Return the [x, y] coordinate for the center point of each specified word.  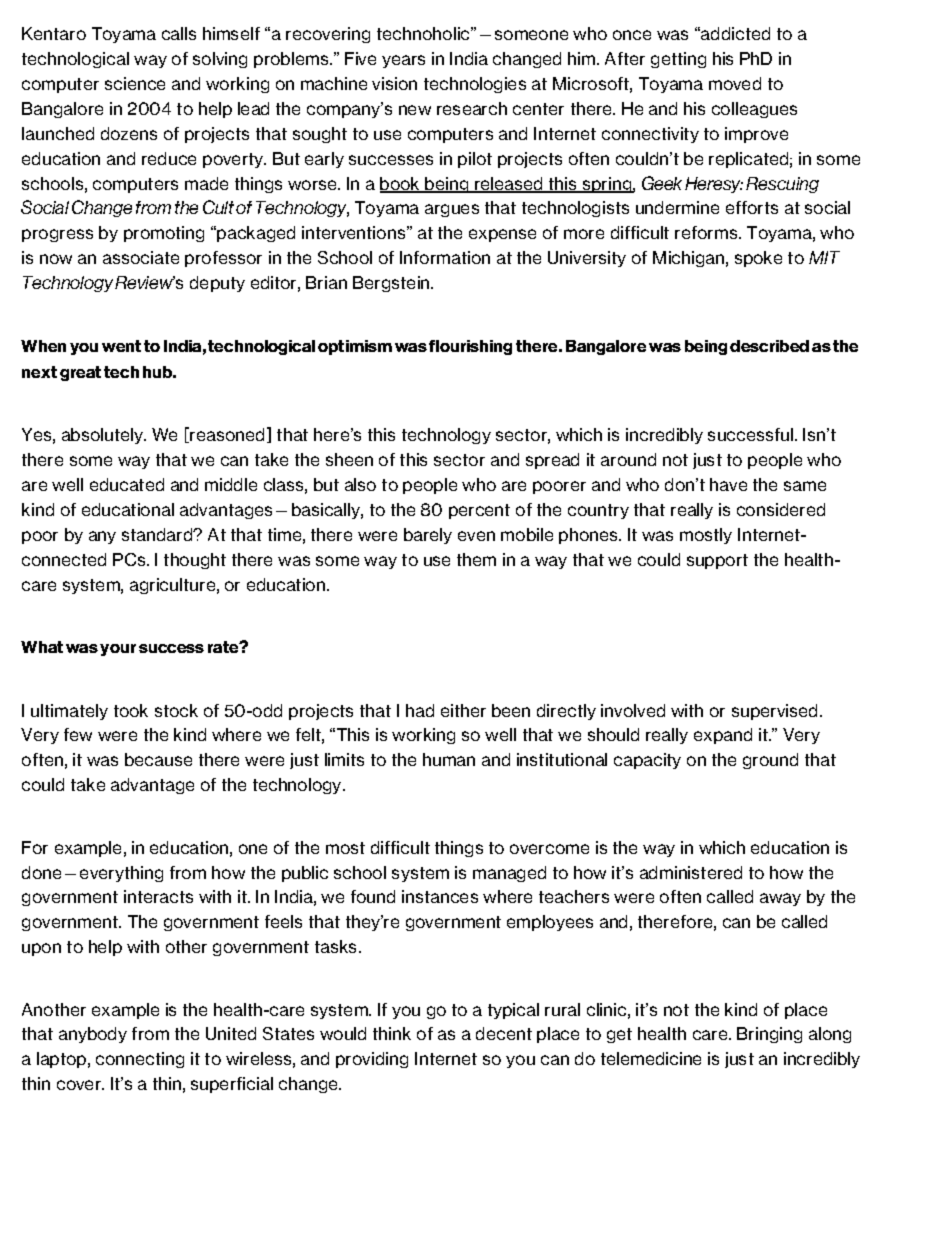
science [135, 83]
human [449, 759]
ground [770, 761]
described [769, 346]
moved [735, 83]
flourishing [470, 347]
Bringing [769, 1035]
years [403, 61]
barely [428, 536]
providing [372, 1060]
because [158, 759]
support [717, 561]
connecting [140, 1060]
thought [195, 561]
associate [141, 257]
